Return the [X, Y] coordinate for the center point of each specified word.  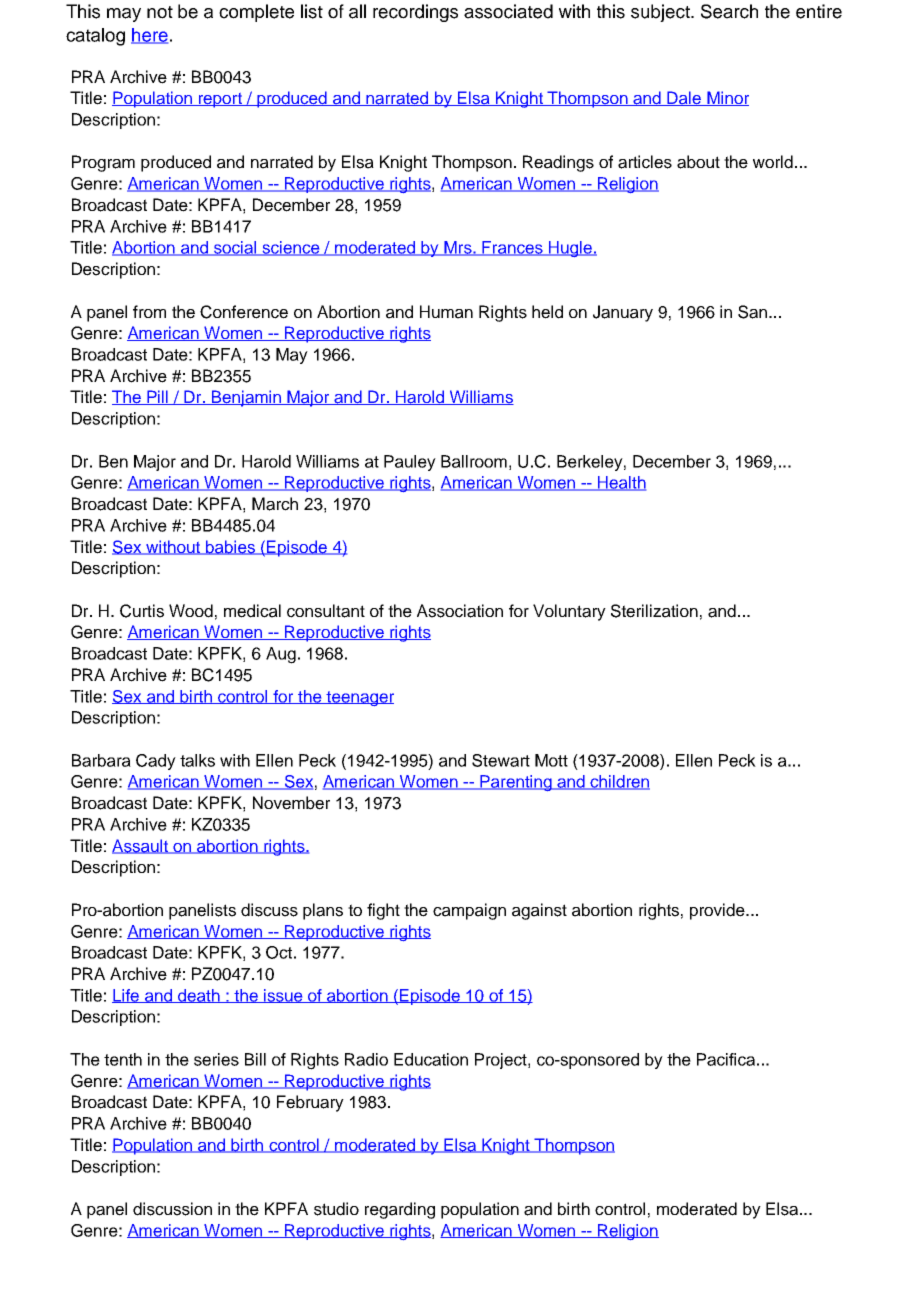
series [216, 1059]
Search [729, 11]
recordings [415, 13]
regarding [400, 1210]
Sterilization [654, 611]
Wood [191, 611]
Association [460, 611]
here [149, 36]
